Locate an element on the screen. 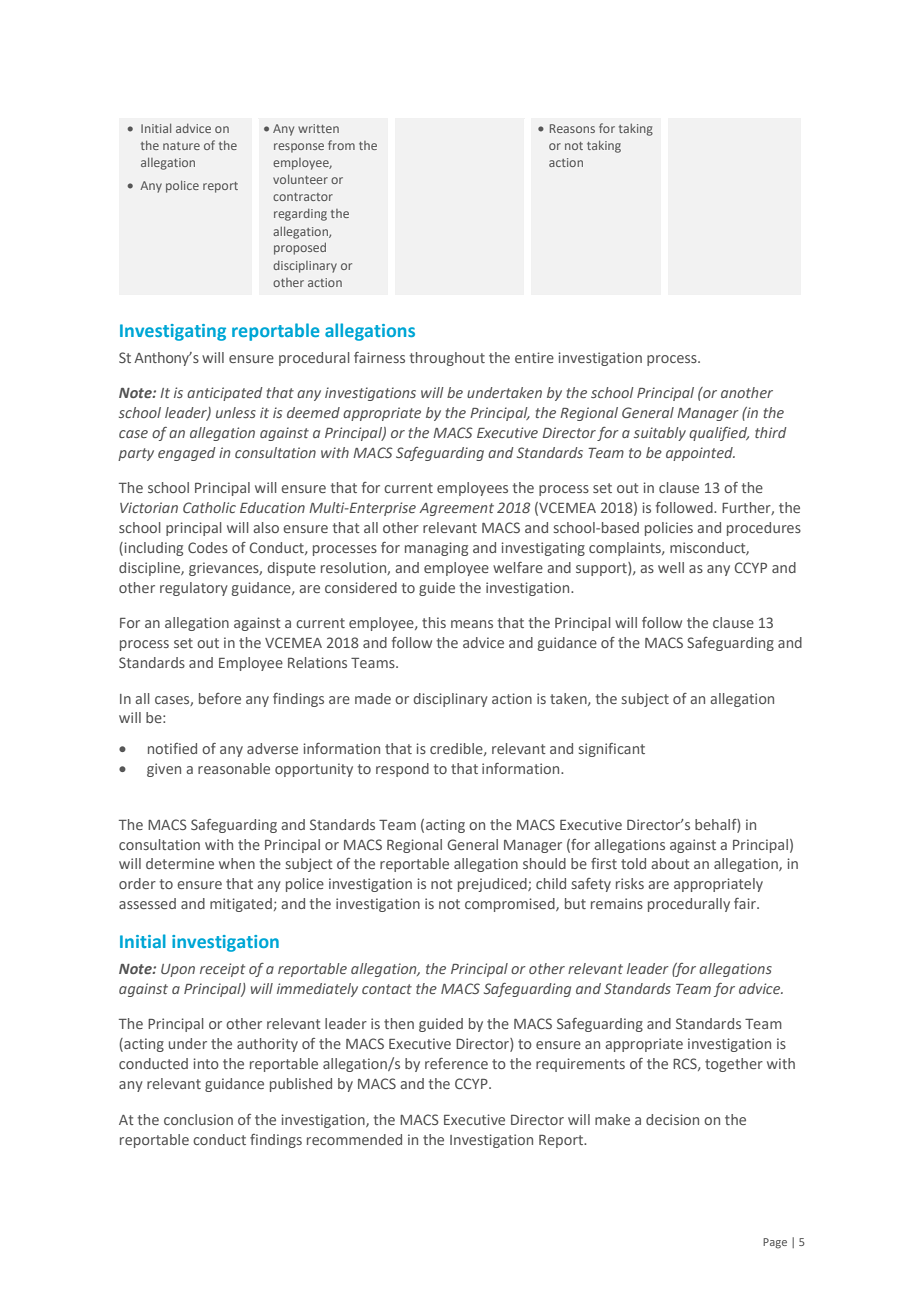 Image resolution: width=924 pixels, height=1309 pixels. prejudiced is located at coordinates (493, 885).
